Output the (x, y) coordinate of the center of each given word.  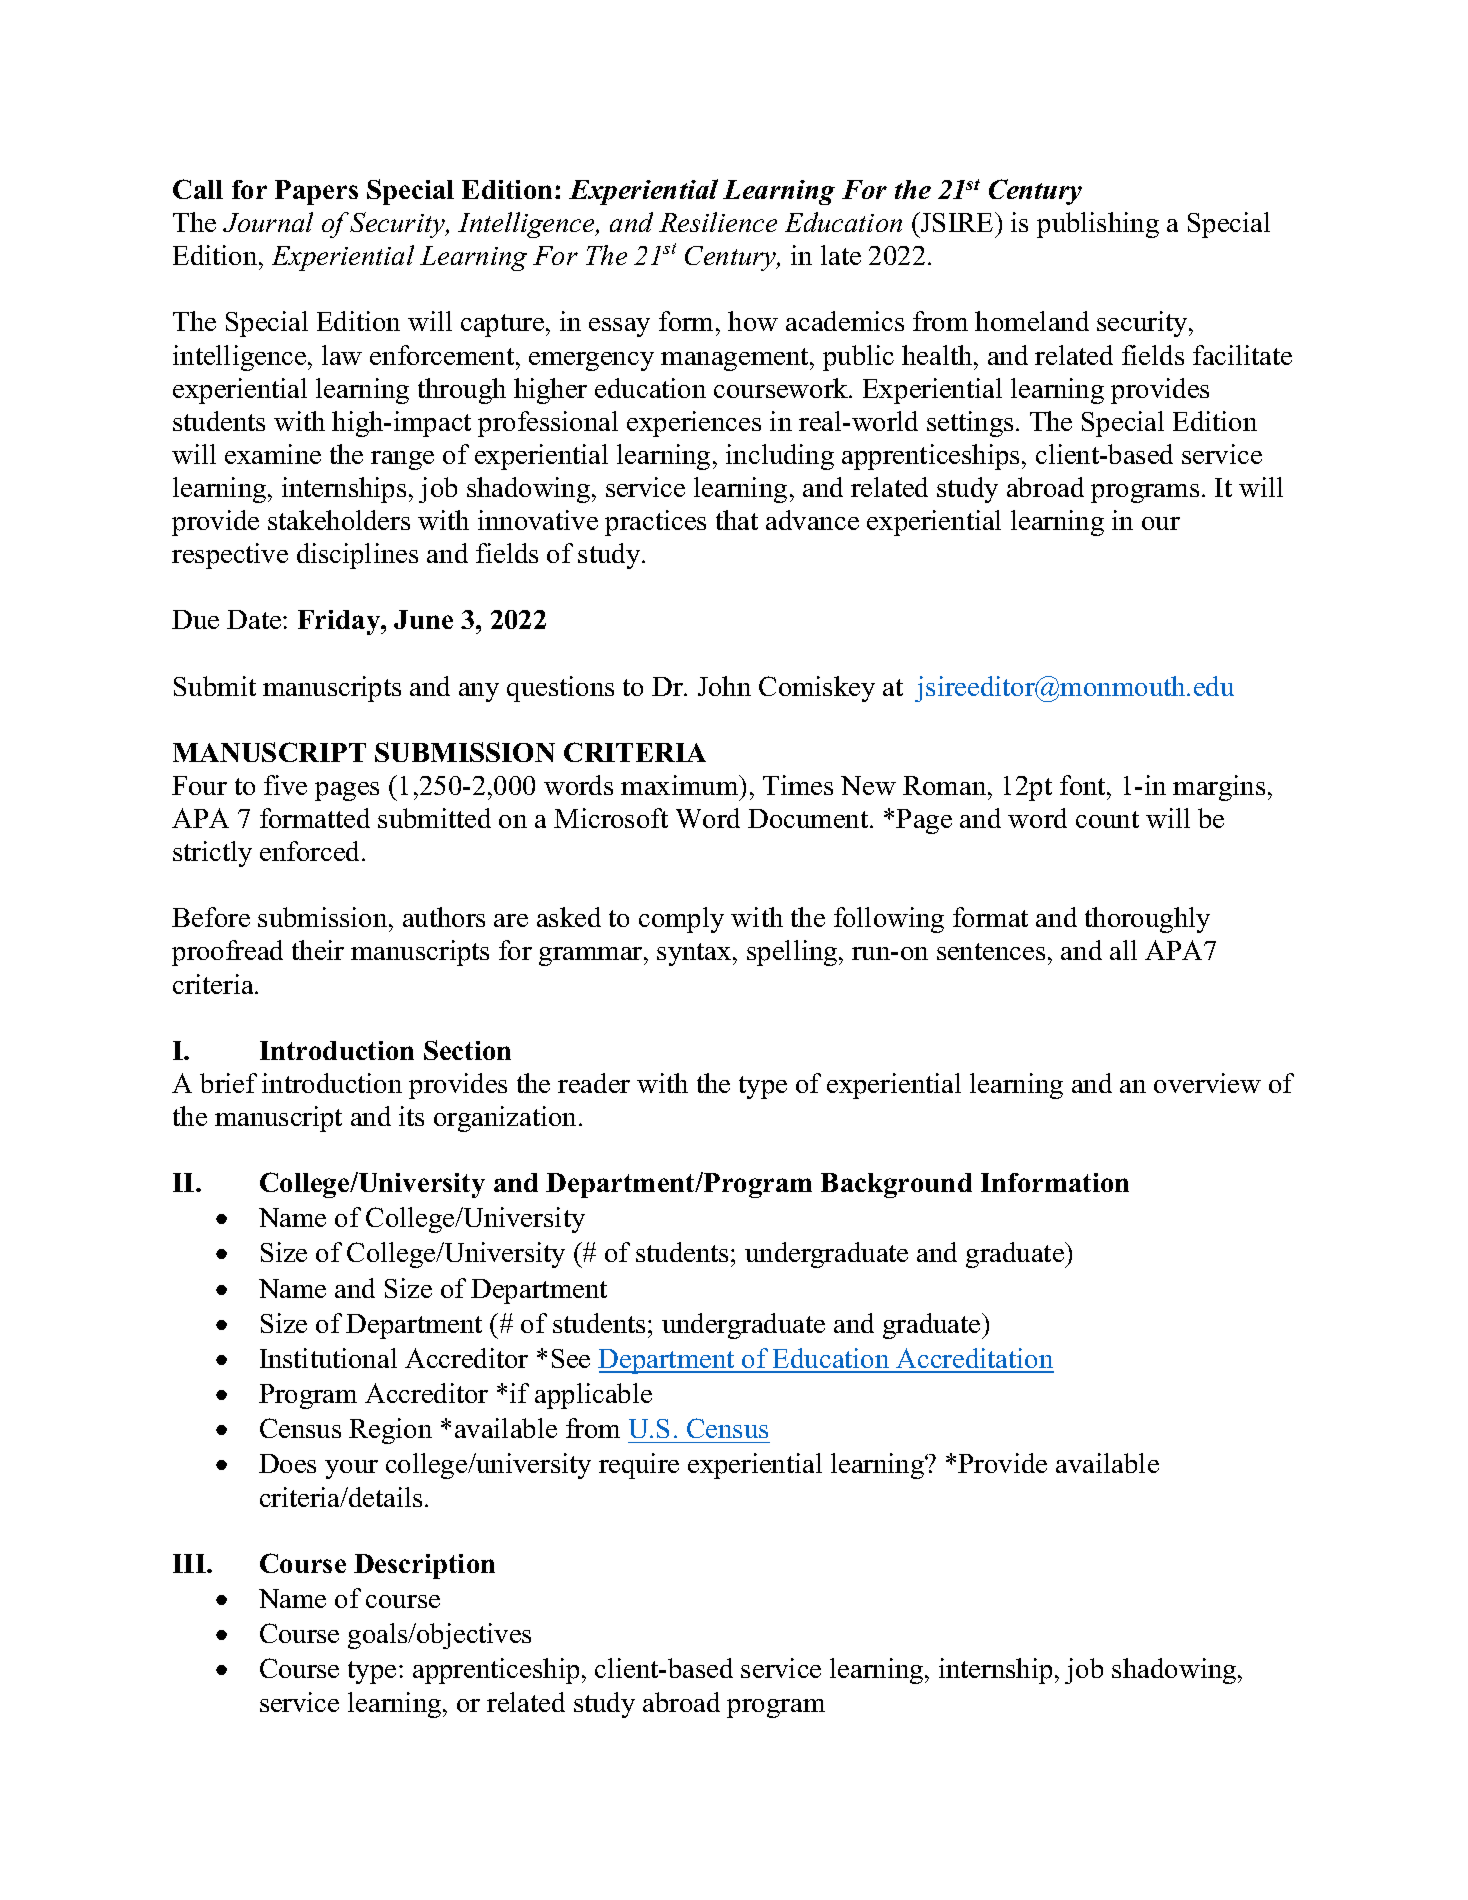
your (351, 1469)
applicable (593, 1396)
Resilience (718, 222)
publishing (1098, 225)
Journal (268, 222)
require (639, 1466)
